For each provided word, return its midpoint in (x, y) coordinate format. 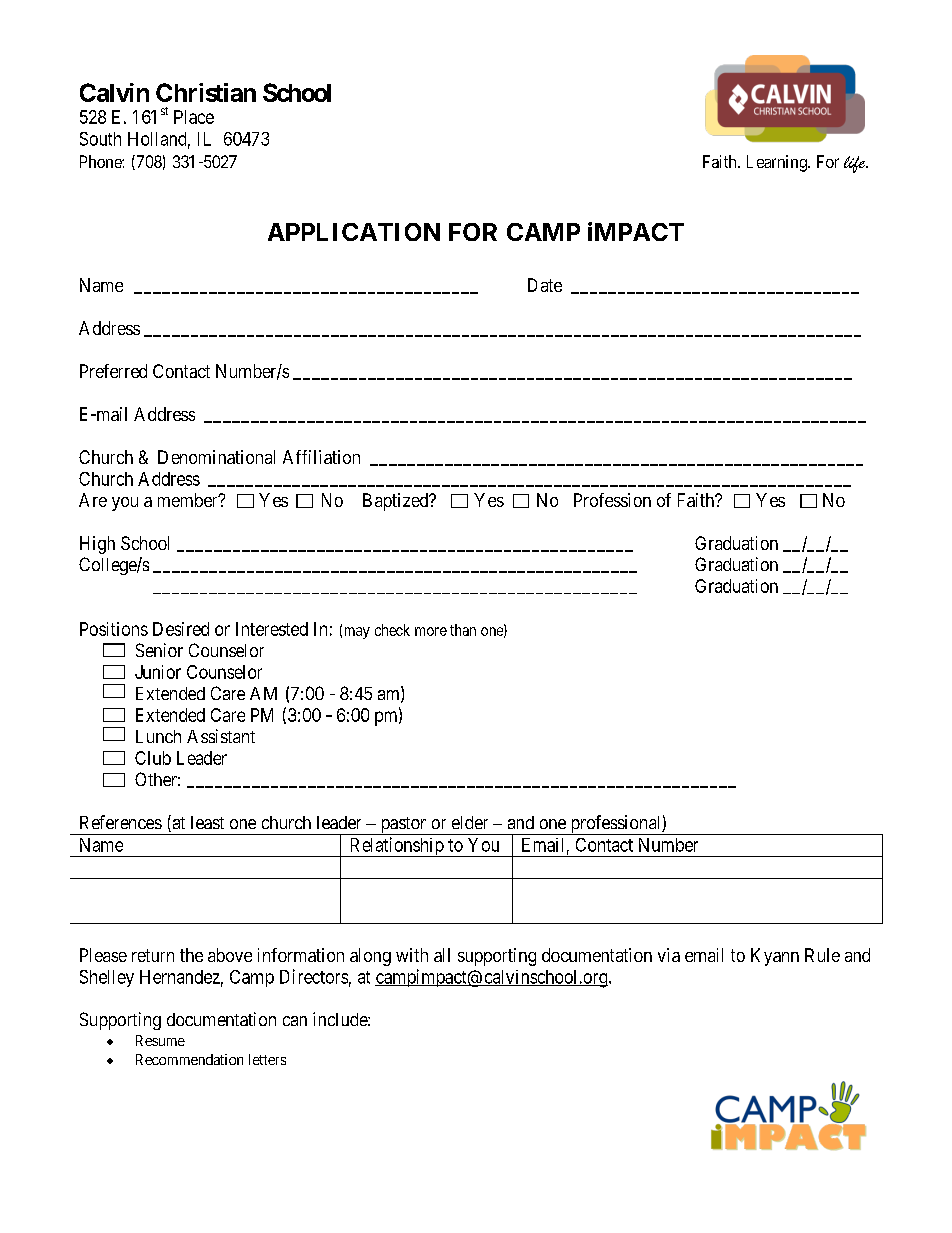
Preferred (113, 371)
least (207, 822)
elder (470, 822)
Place (194, 117)
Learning (778, 163)
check (392, 630)
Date (545, 285)
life (855, 164)
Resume (160, 1040)
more (431, 631)
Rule (822, 955)
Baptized (397, 502)
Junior (158, 672)
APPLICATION (354, 232)
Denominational (216, 457)
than (463, 630)
